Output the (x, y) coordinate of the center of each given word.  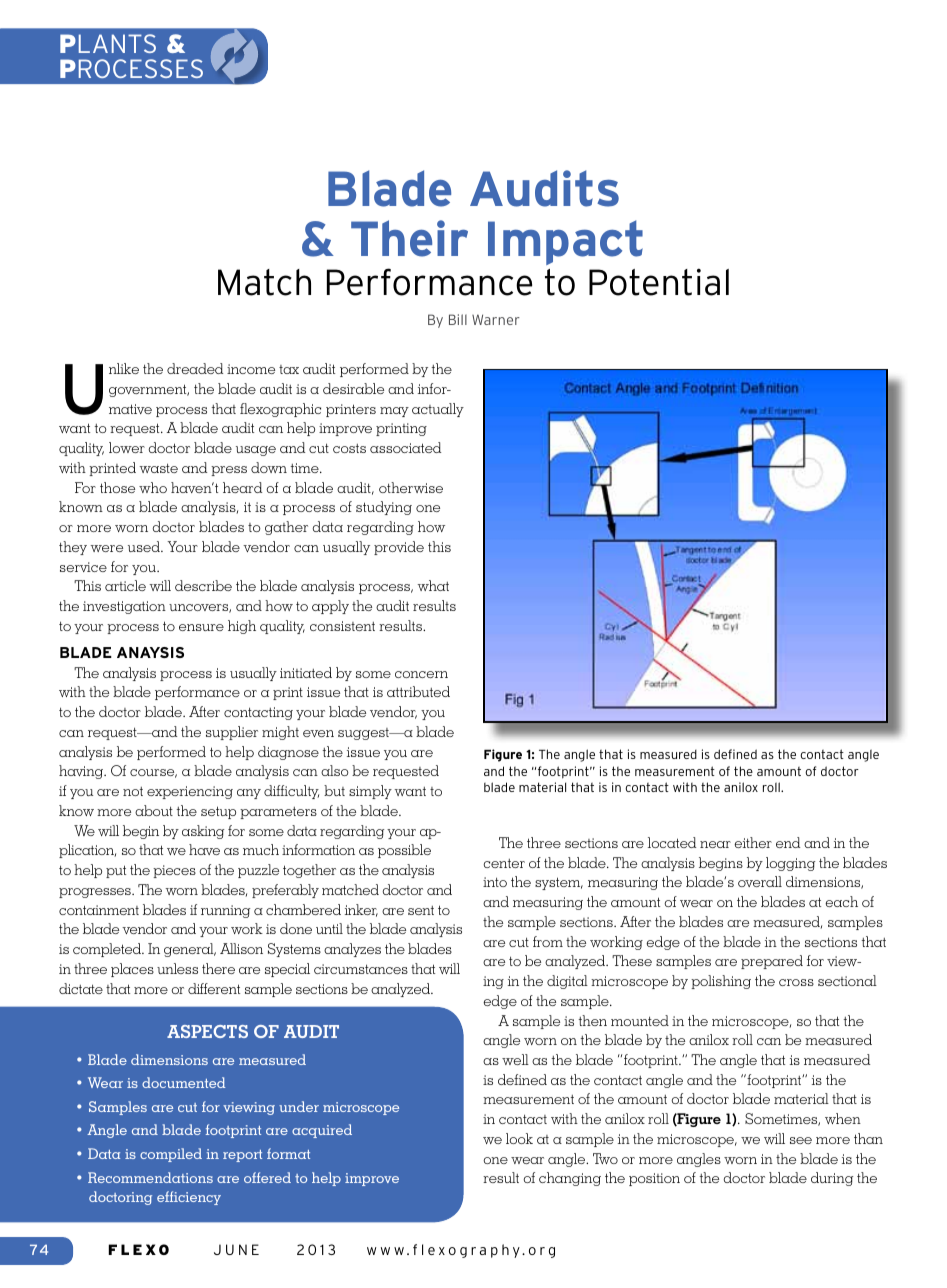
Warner (496, 319)
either (753, 842)
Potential (659, 282)
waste (158, 468)
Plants (108, 43)
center (504, 863)
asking (203, 832)
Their (409, 238)
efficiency (189, 1198)
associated (405, 447)
